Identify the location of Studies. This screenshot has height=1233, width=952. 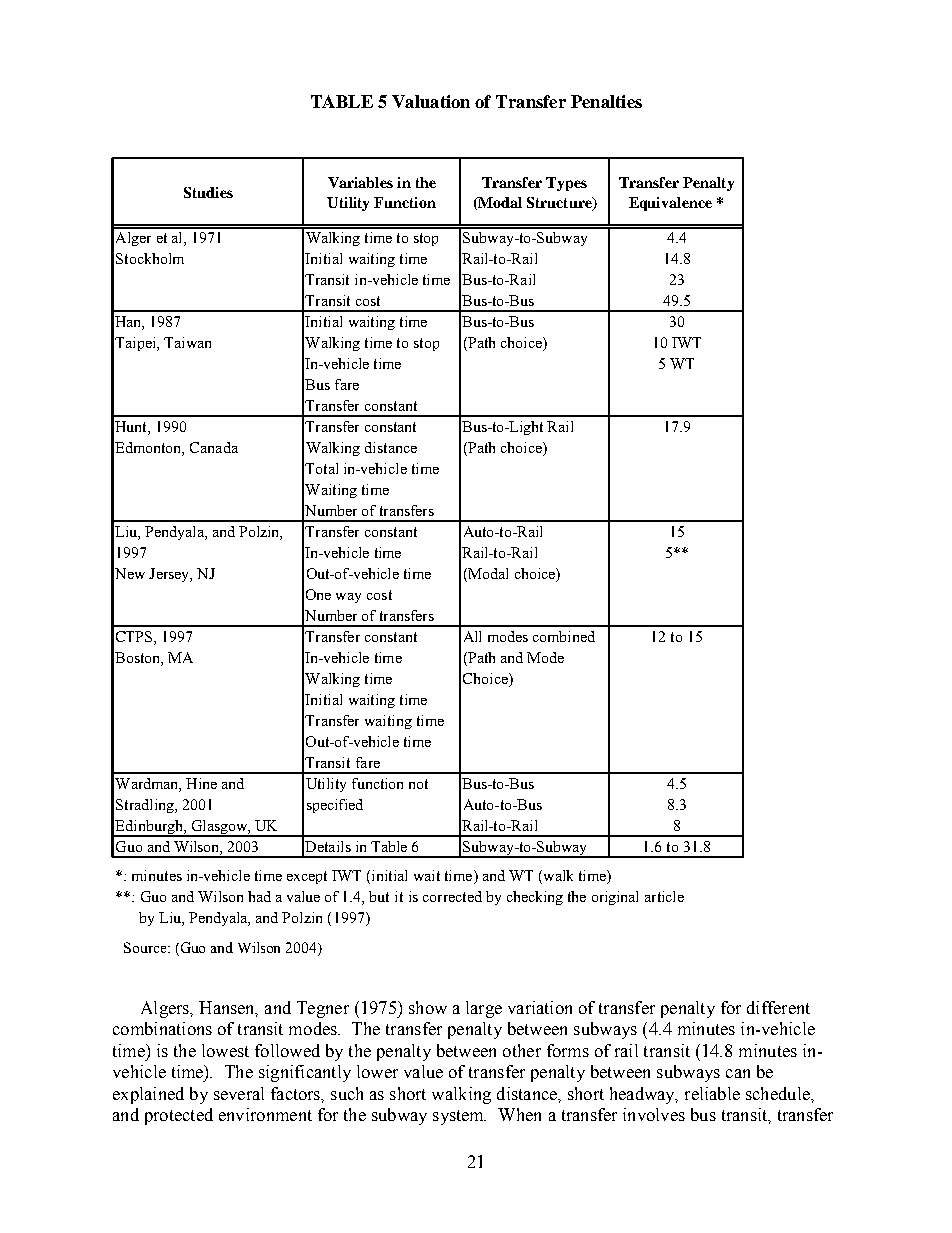
(208, 192).
